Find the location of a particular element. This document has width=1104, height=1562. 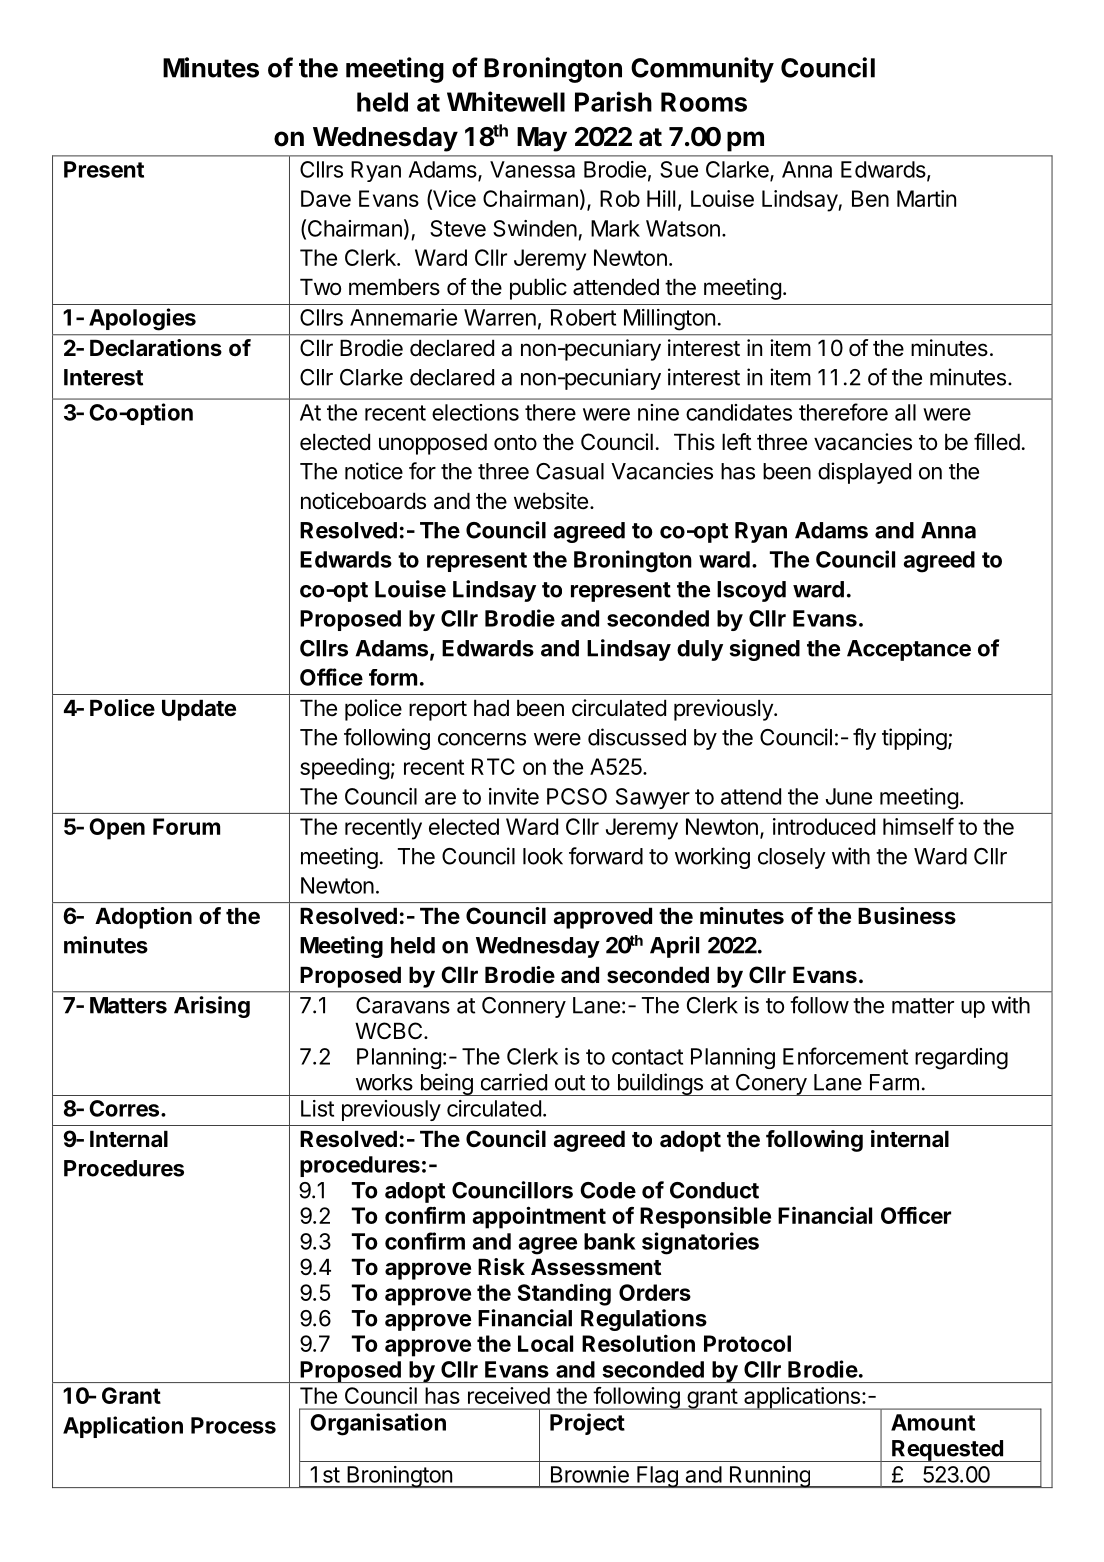

Process is located at coordinates (233, 1425).
